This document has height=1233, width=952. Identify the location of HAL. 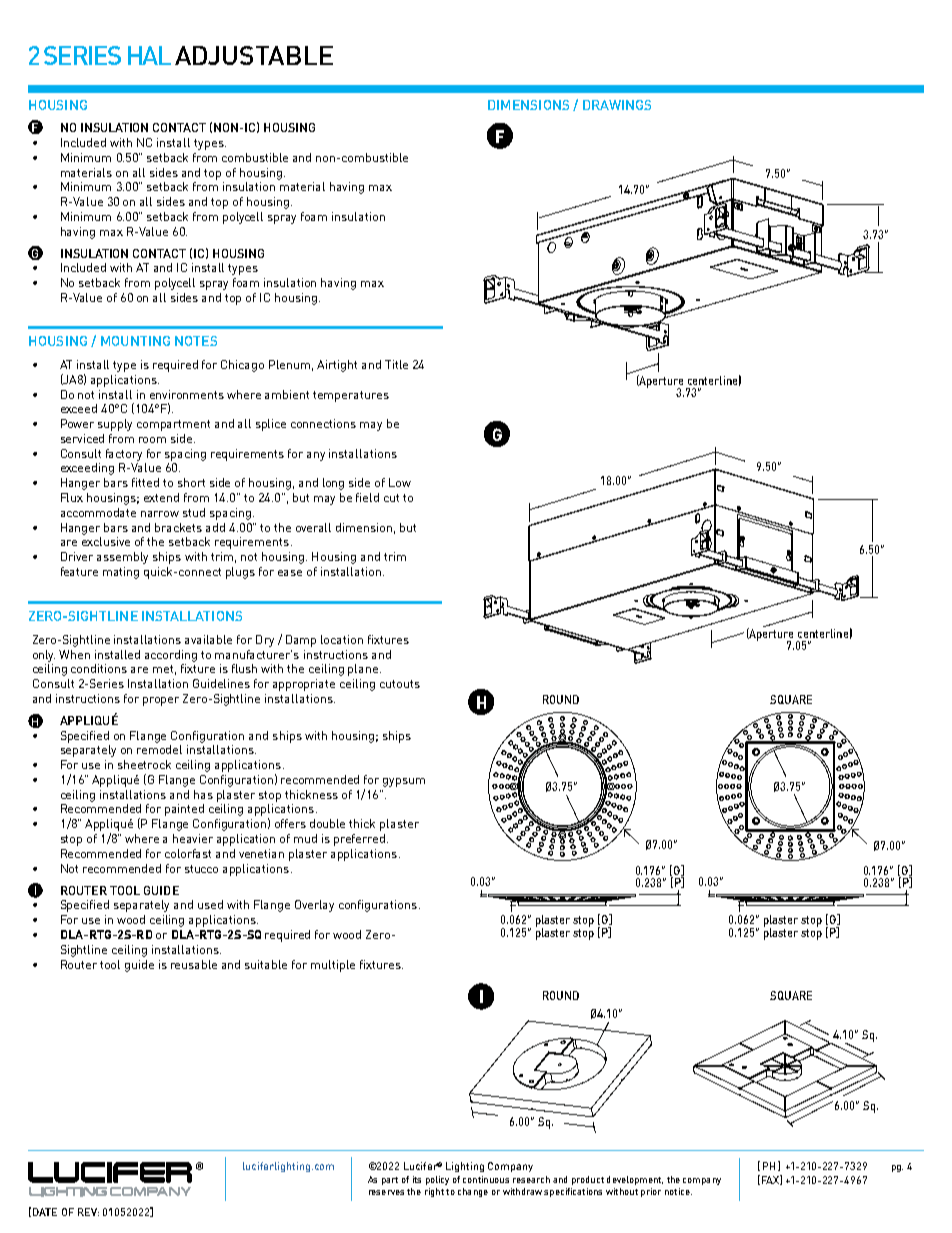
(149, 55).
